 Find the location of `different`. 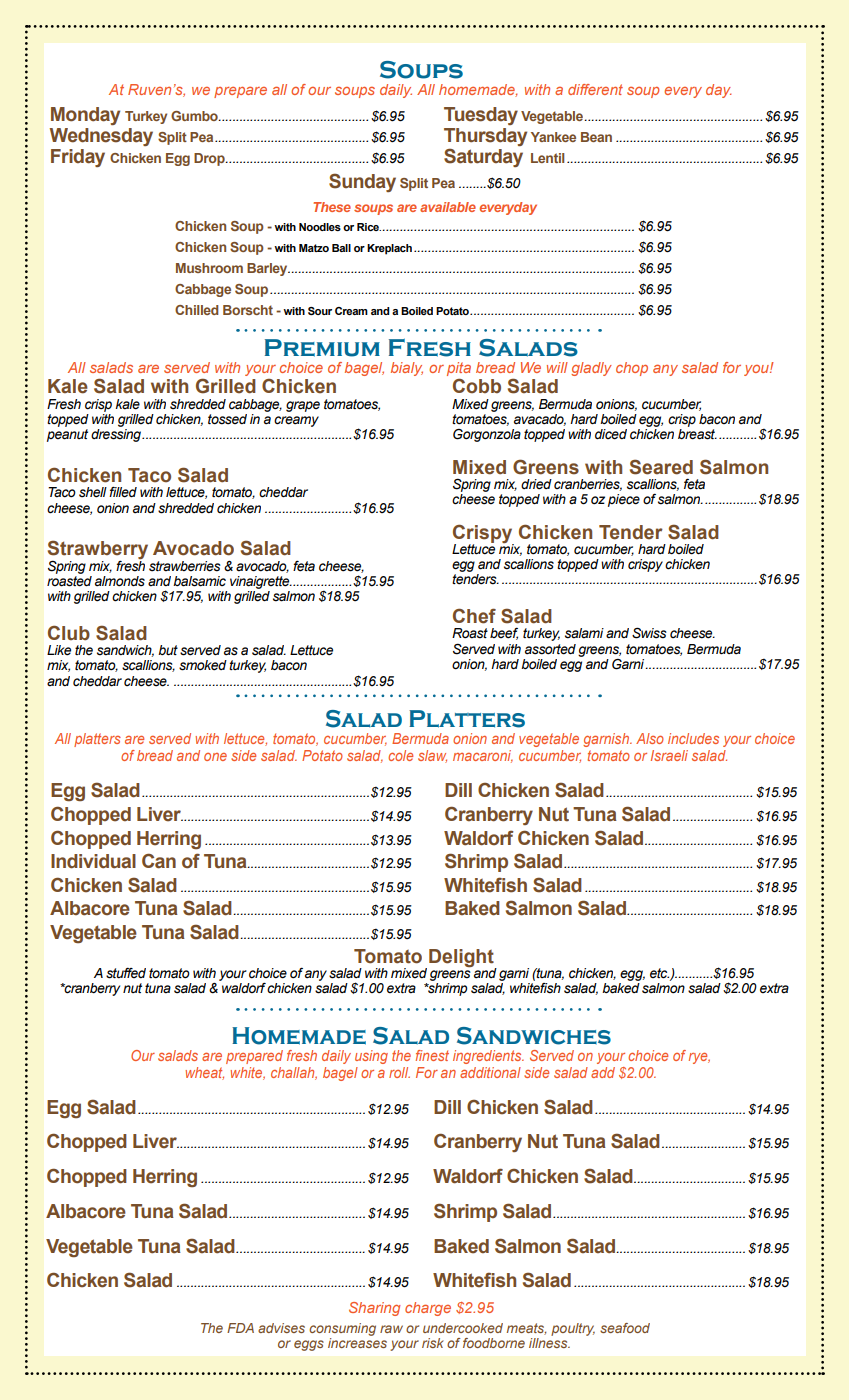

different is located at coordinates (595, 89).
